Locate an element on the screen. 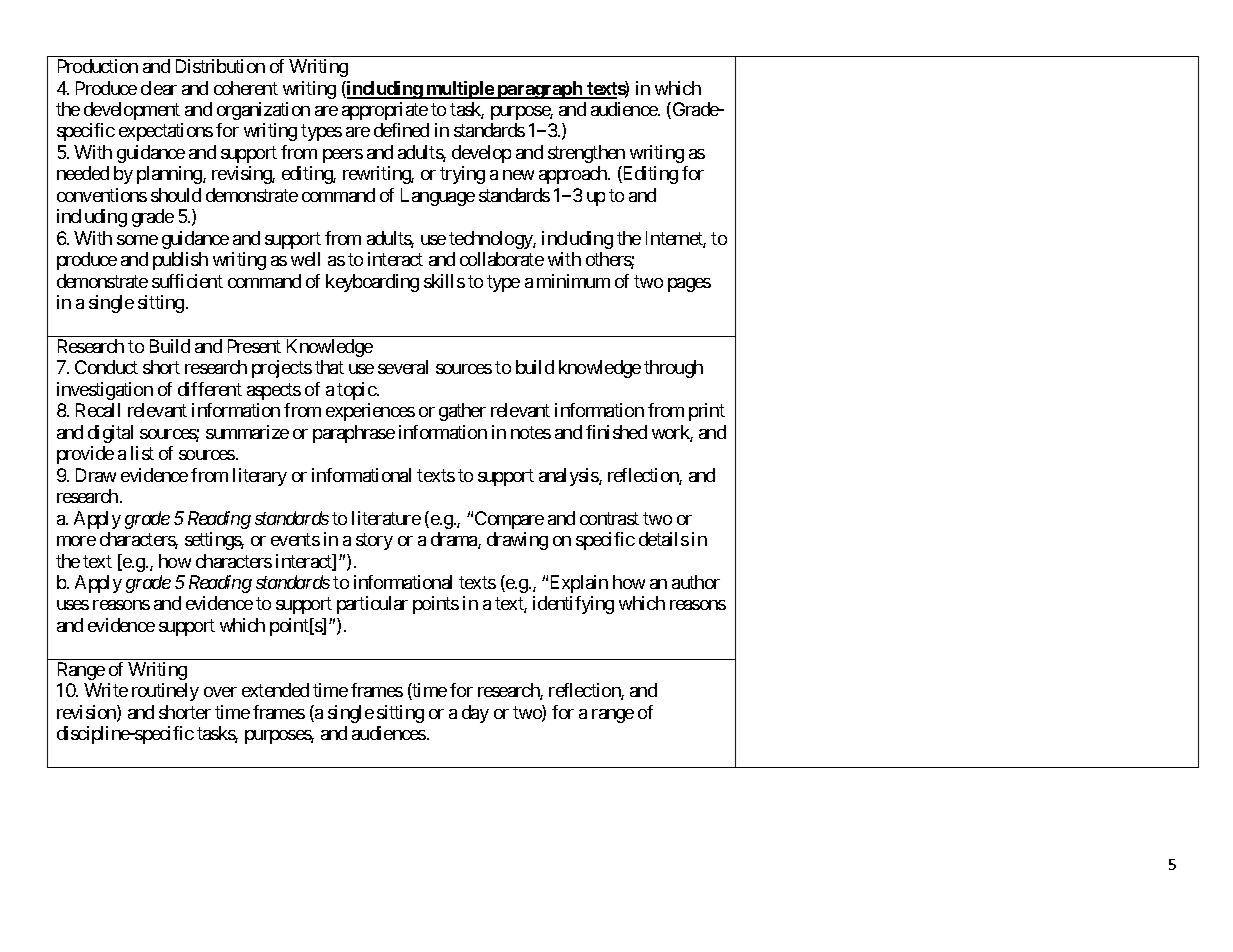 This screenshot has width=1233, height=952. appropriate is located at coordinates (385, 111).
